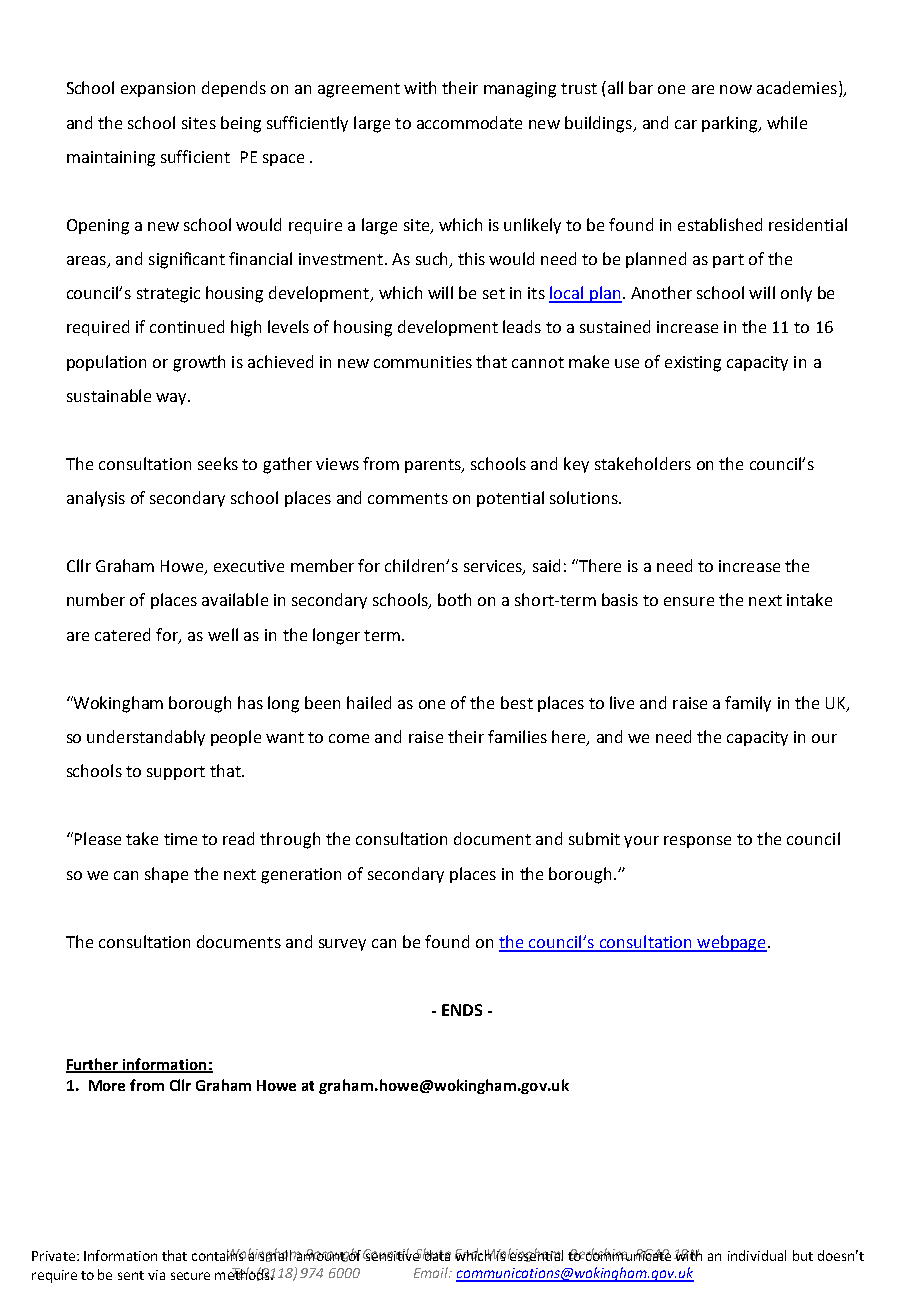 This page has height=1308, width=924. I want to click on accommodate, so click(469, 122).
